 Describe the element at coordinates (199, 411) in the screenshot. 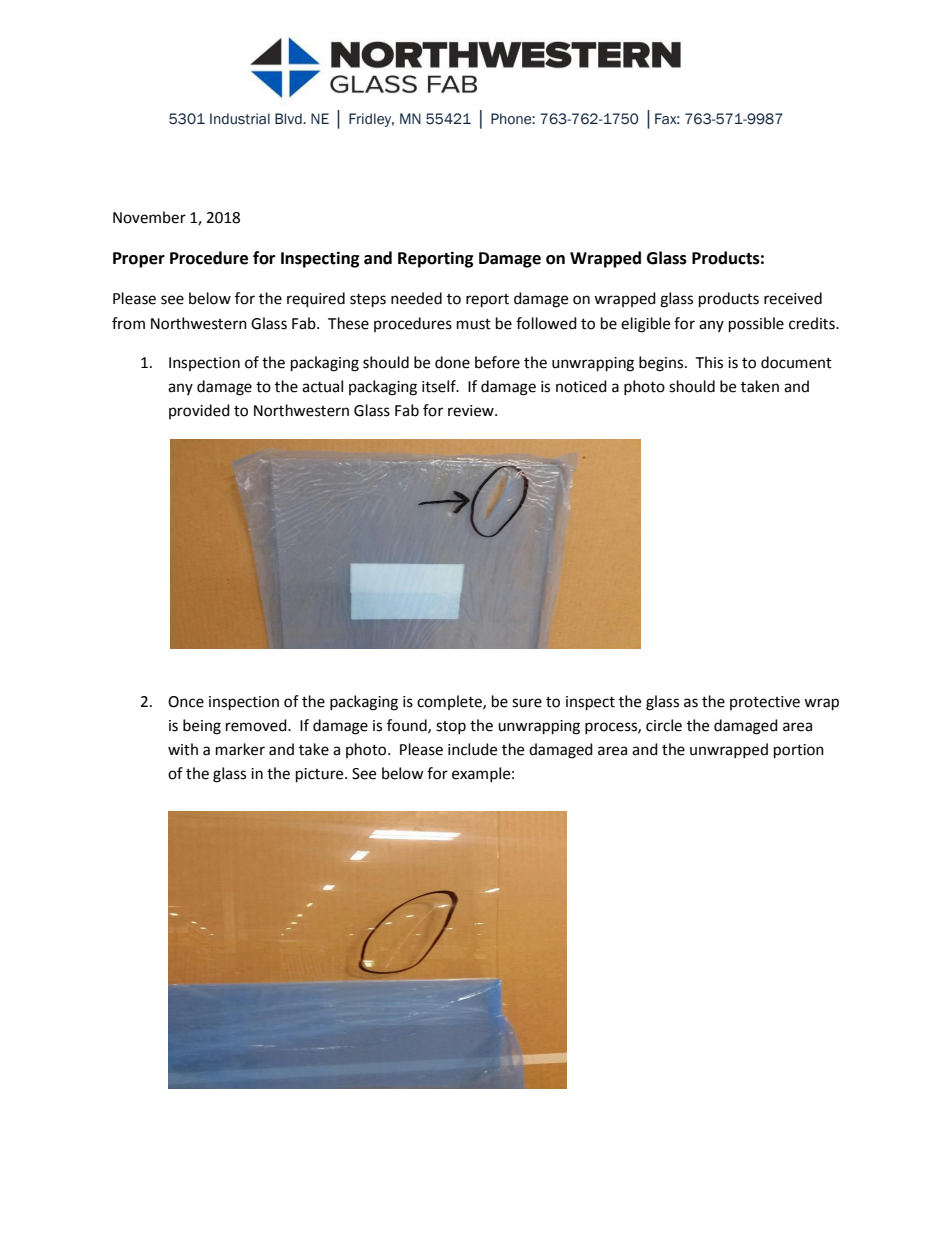

I see `provided` at that location.
